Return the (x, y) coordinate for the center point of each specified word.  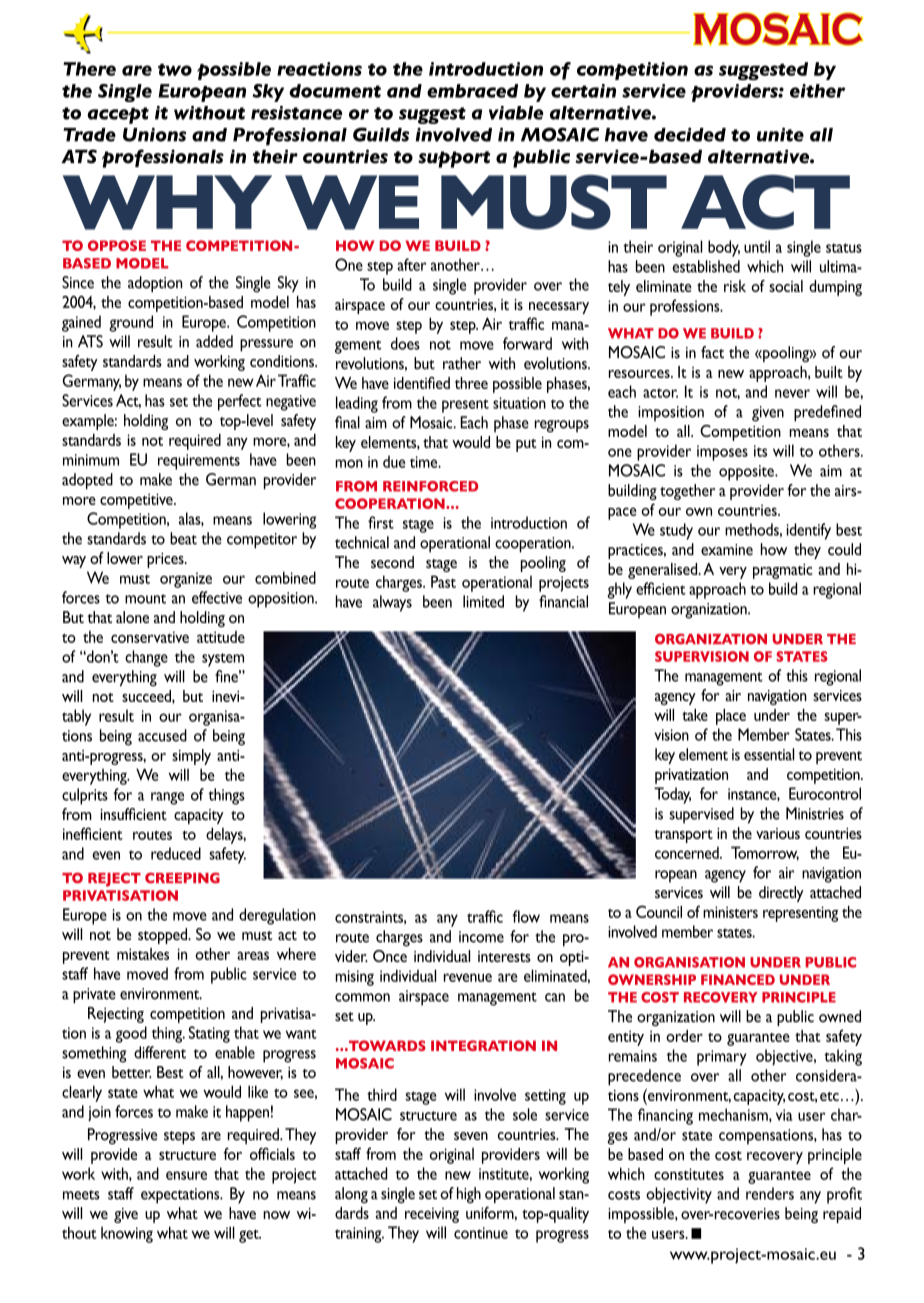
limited (483, 601)
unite (780, 134)
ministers (730, 912)
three (471, 383)
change (146, 658)
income (481, 937)
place (731, 717)
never (792, 393)
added (214, 341)
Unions (154, 134)
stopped (164, 936)
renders (770, 1193)
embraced (472, 91)
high (469, 1195)
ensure (186, 1175)
